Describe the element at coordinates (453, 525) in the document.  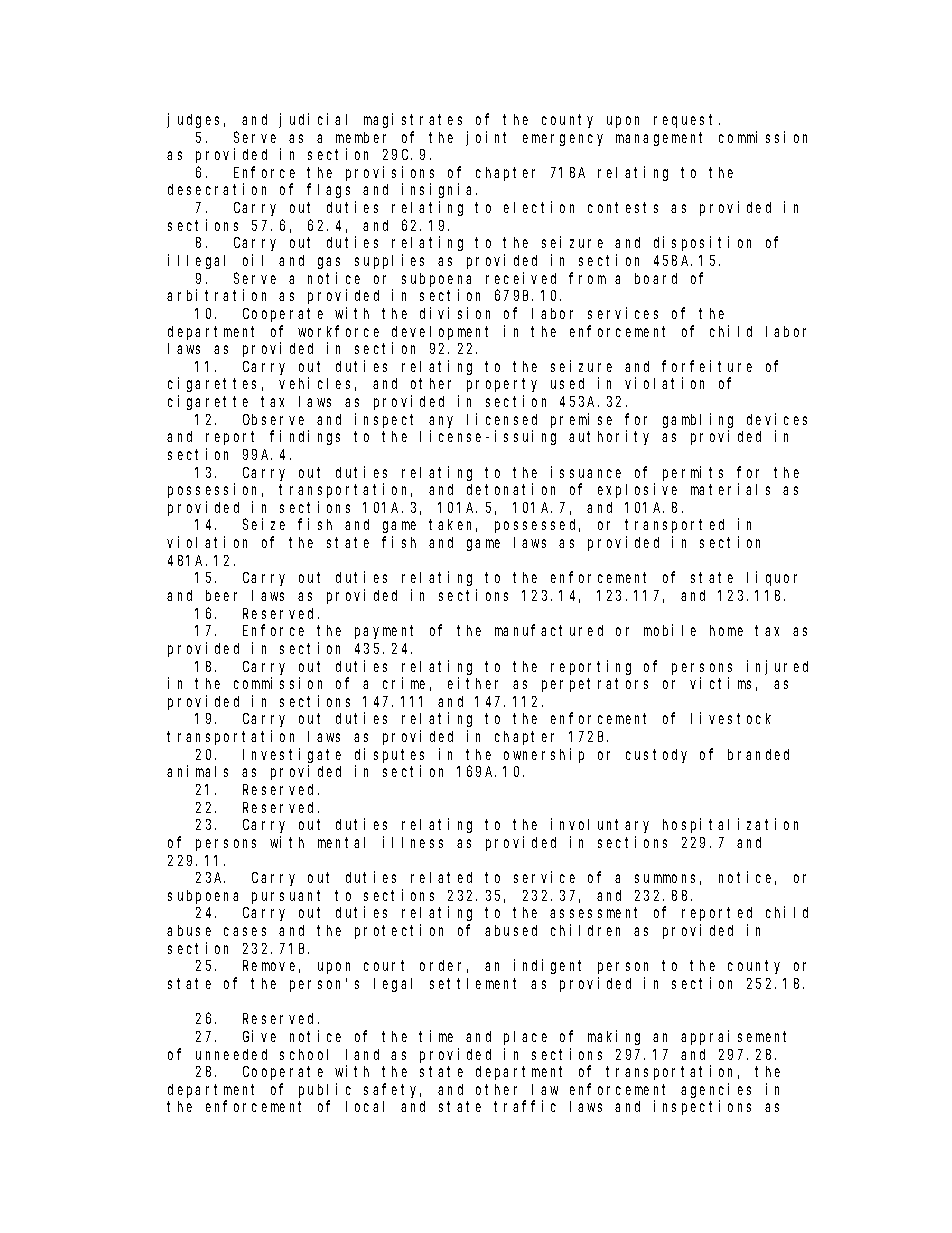
I see `taken` at that location.
